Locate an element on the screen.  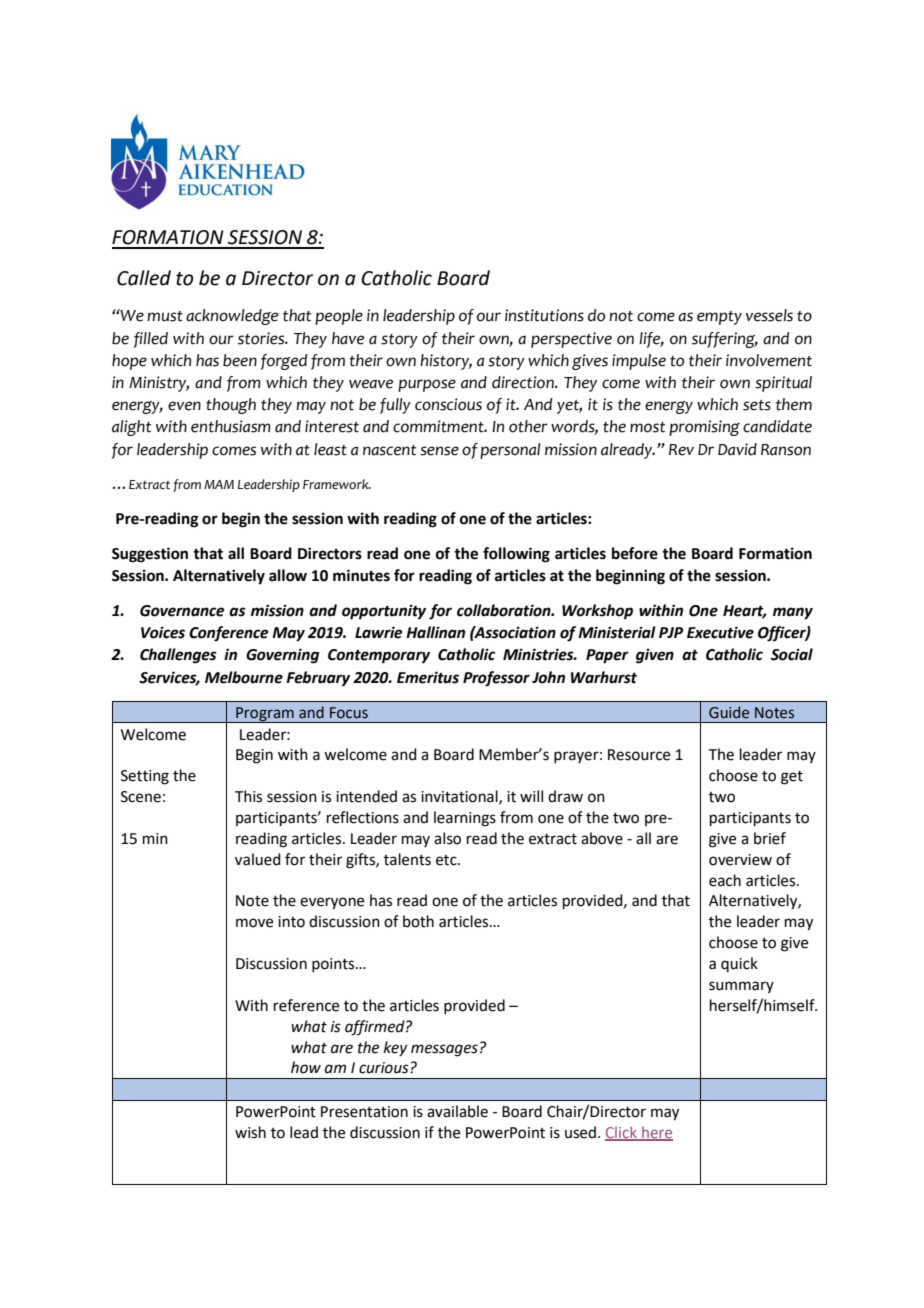
here is located at coordinates (656, 1133).
